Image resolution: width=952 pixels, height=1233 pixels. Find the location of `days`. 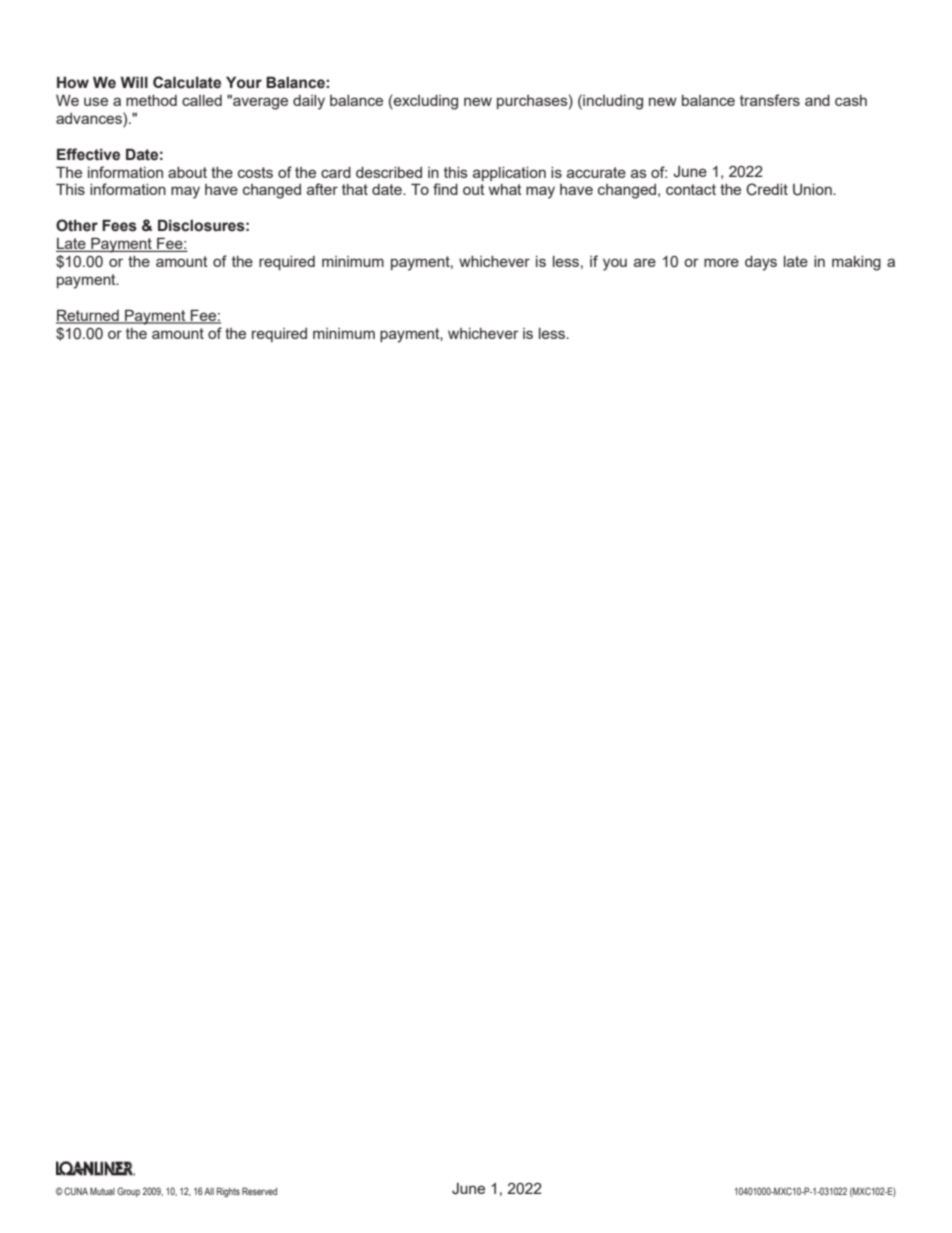

days is located at coordinates (761, 263).
